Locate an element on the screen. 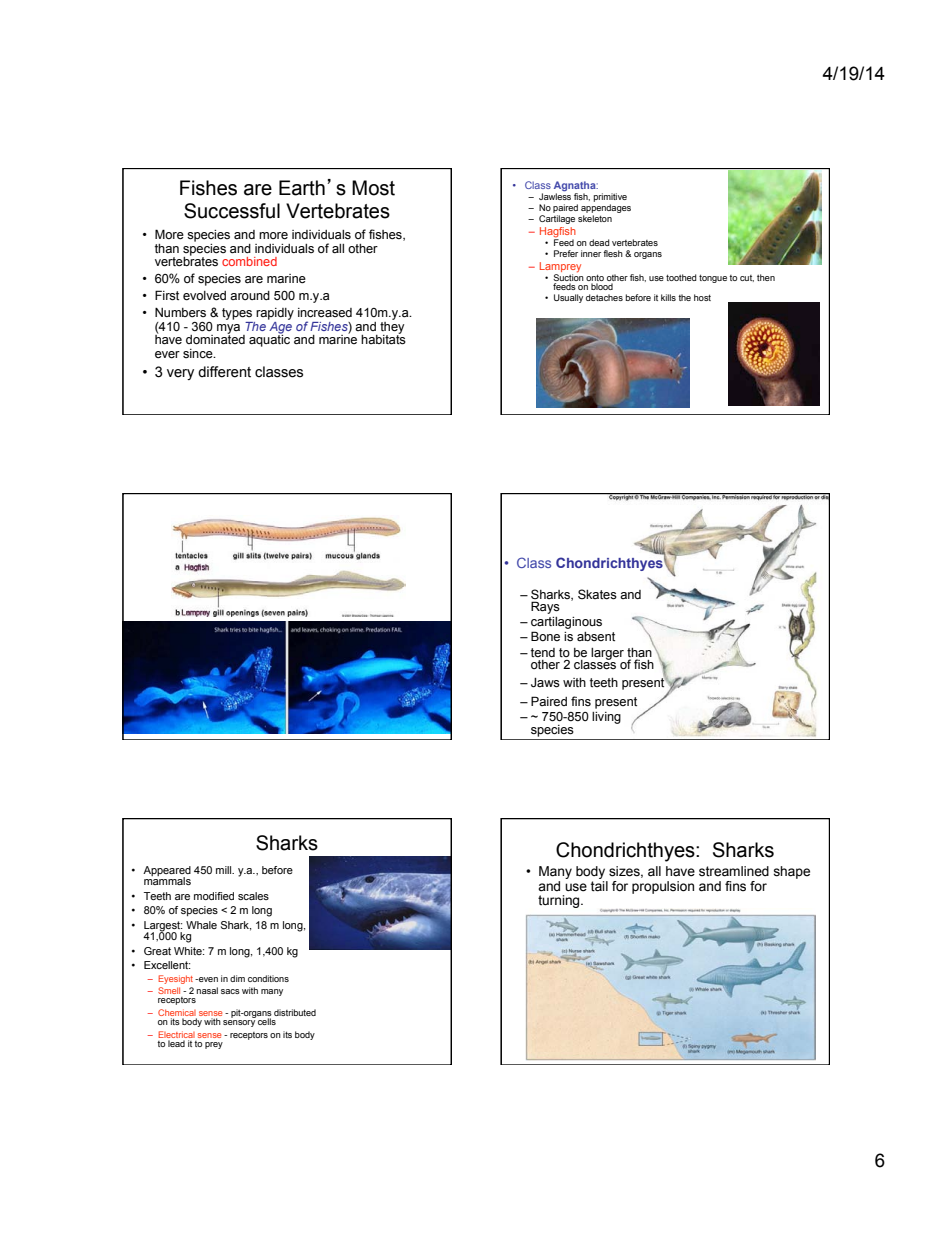 Image resolution: width=952 pixels, height=1233 pixels. sensory is located at coordinates (239, 1023).
